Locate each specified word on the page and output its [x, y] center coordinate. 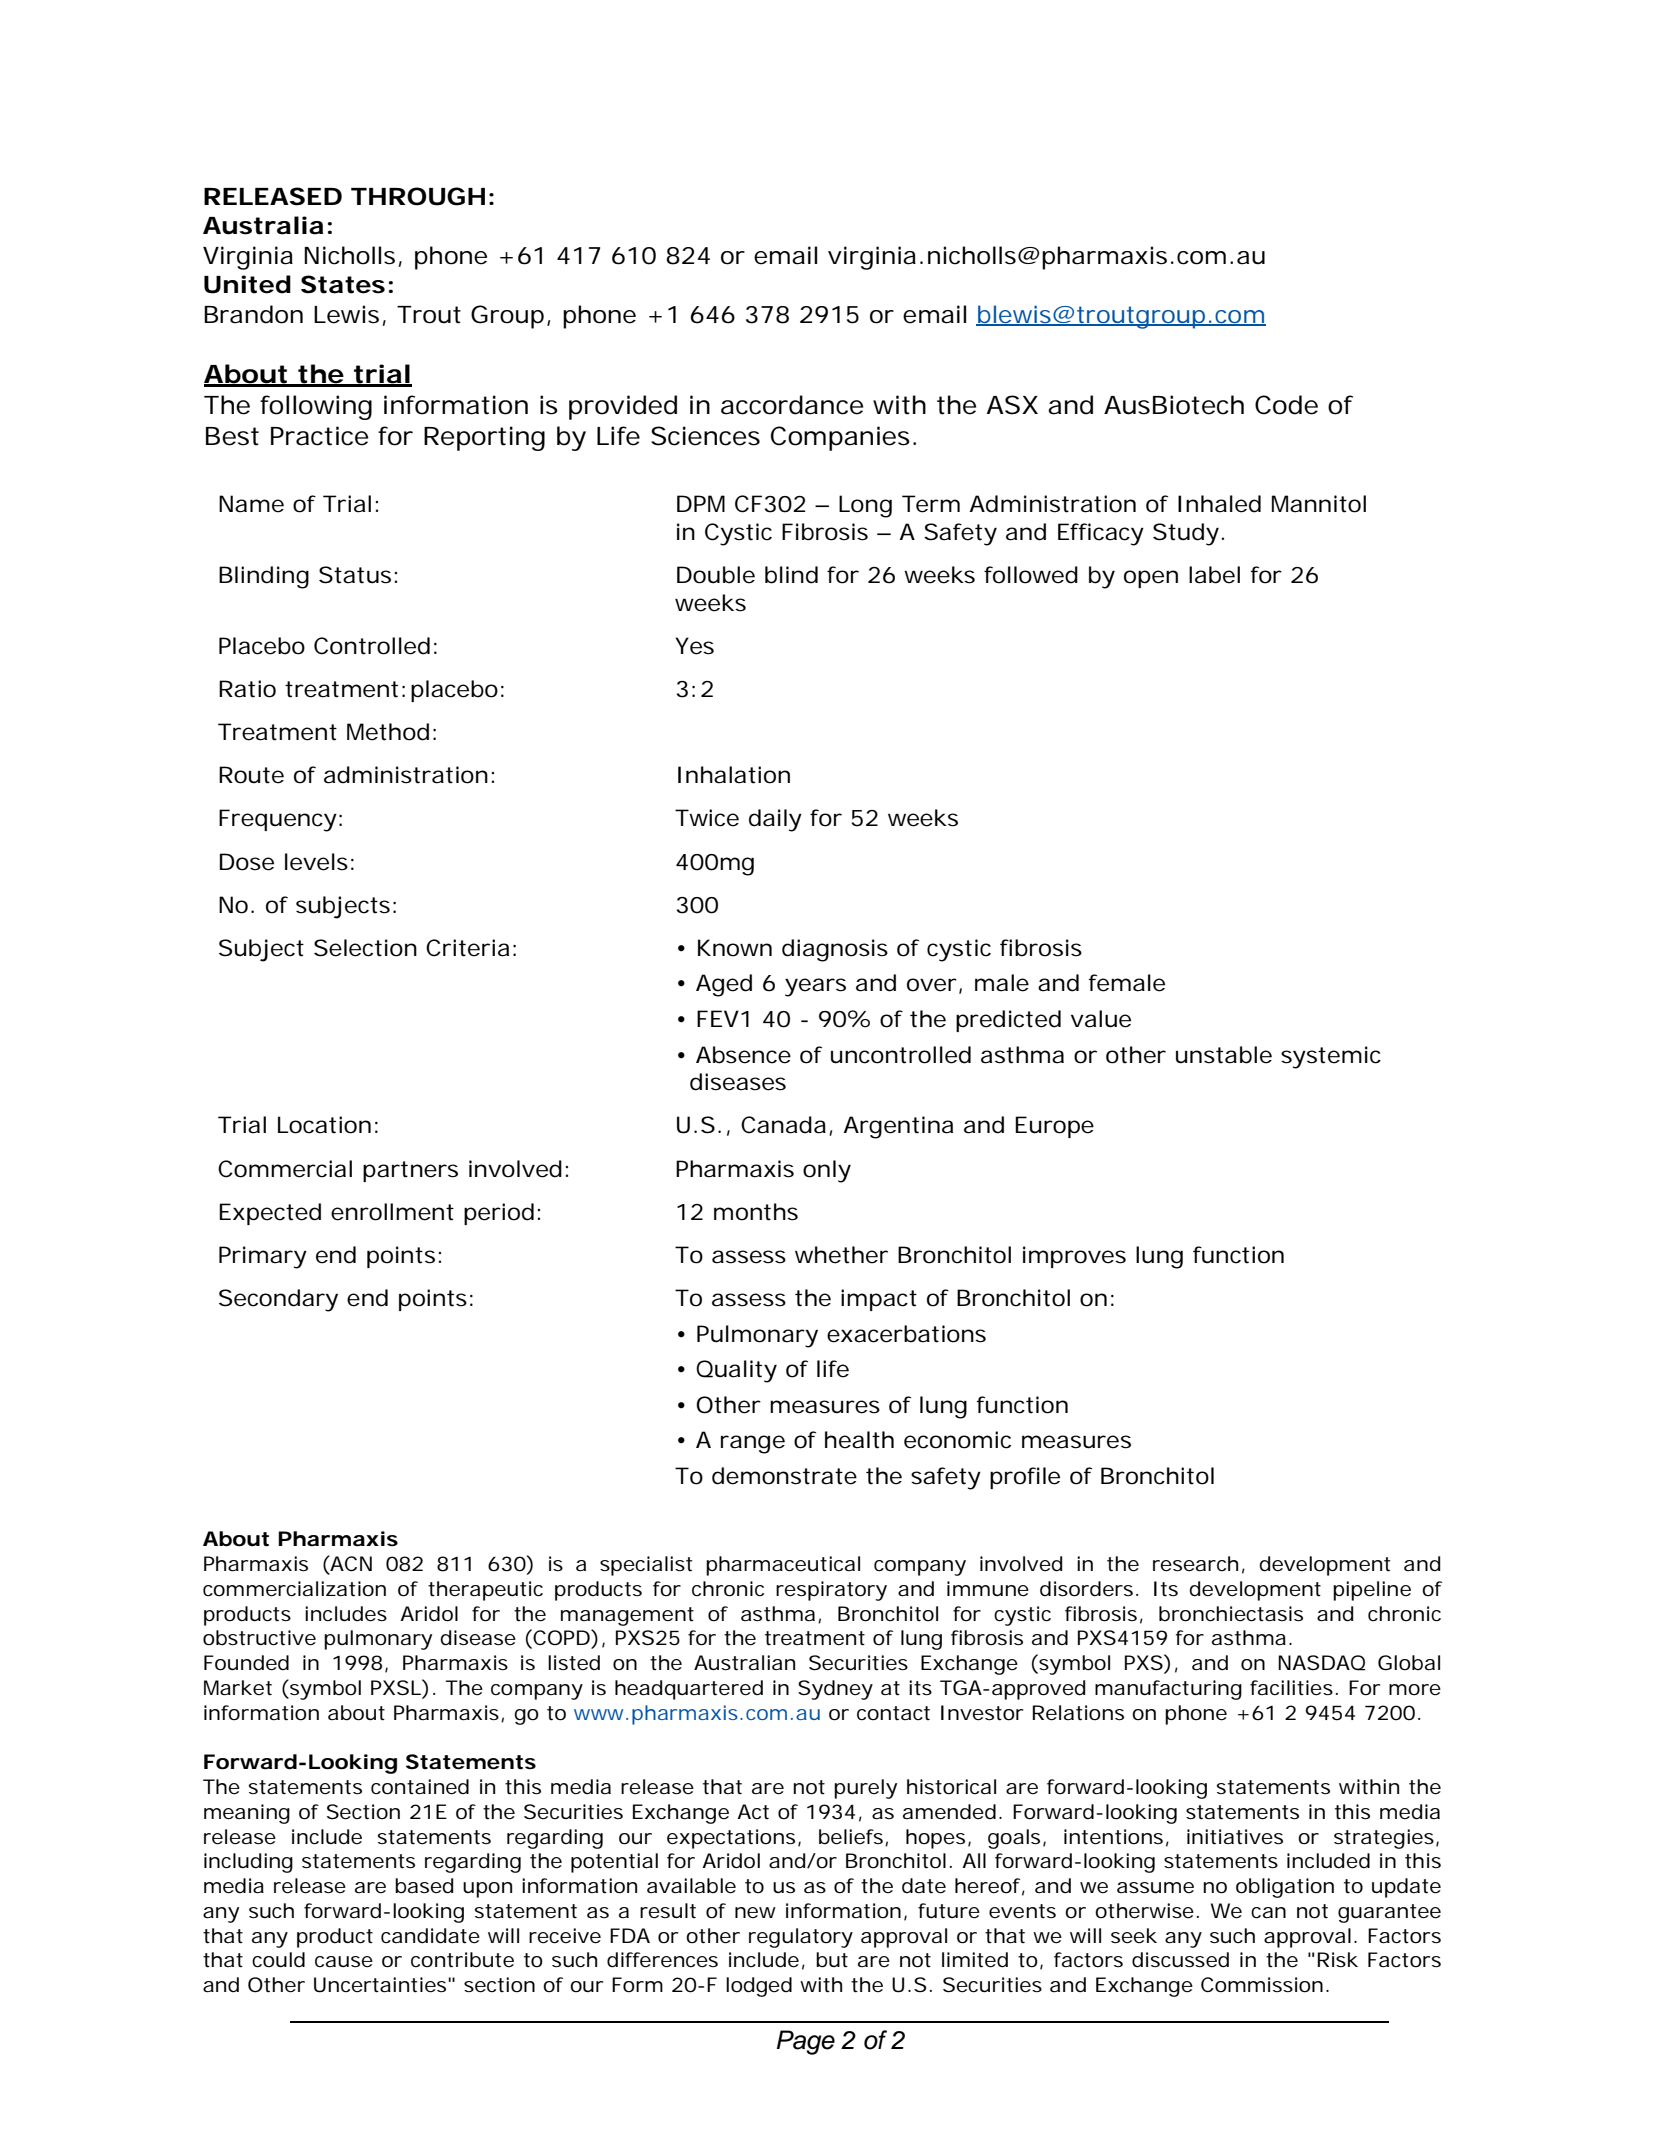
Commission [1262, 1985]
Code [1286, 405]
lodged [759, 1987]
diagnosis [835, 950]
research [1195, 1564]
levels [316, 862]
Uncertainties [380, 1985]
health [859, 1440]
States [343, 284]
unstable [1224, 1055]
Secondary [278, 1300]
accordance [792, 405]
